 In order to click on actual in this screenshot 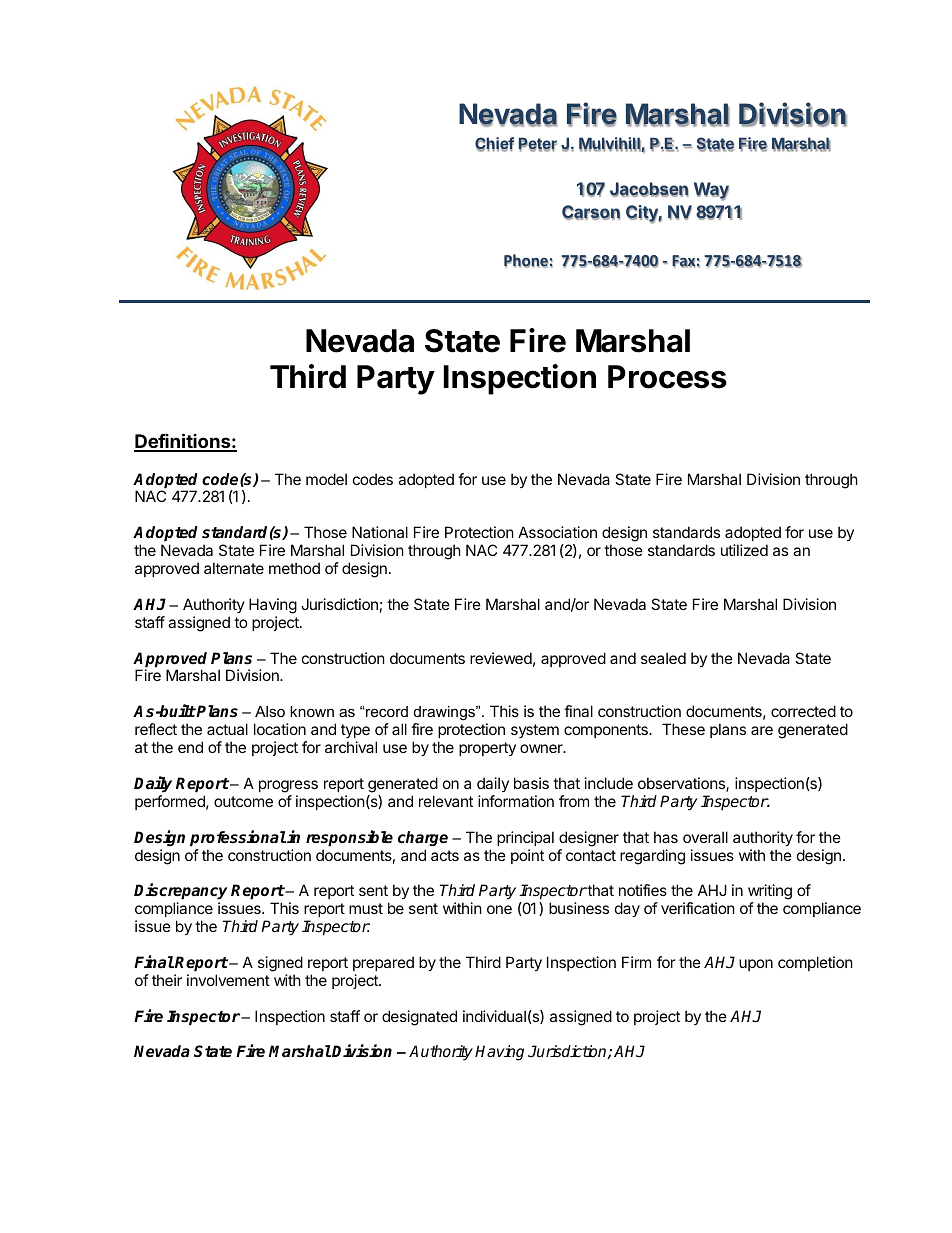, I will do `click(227, 729)`.
